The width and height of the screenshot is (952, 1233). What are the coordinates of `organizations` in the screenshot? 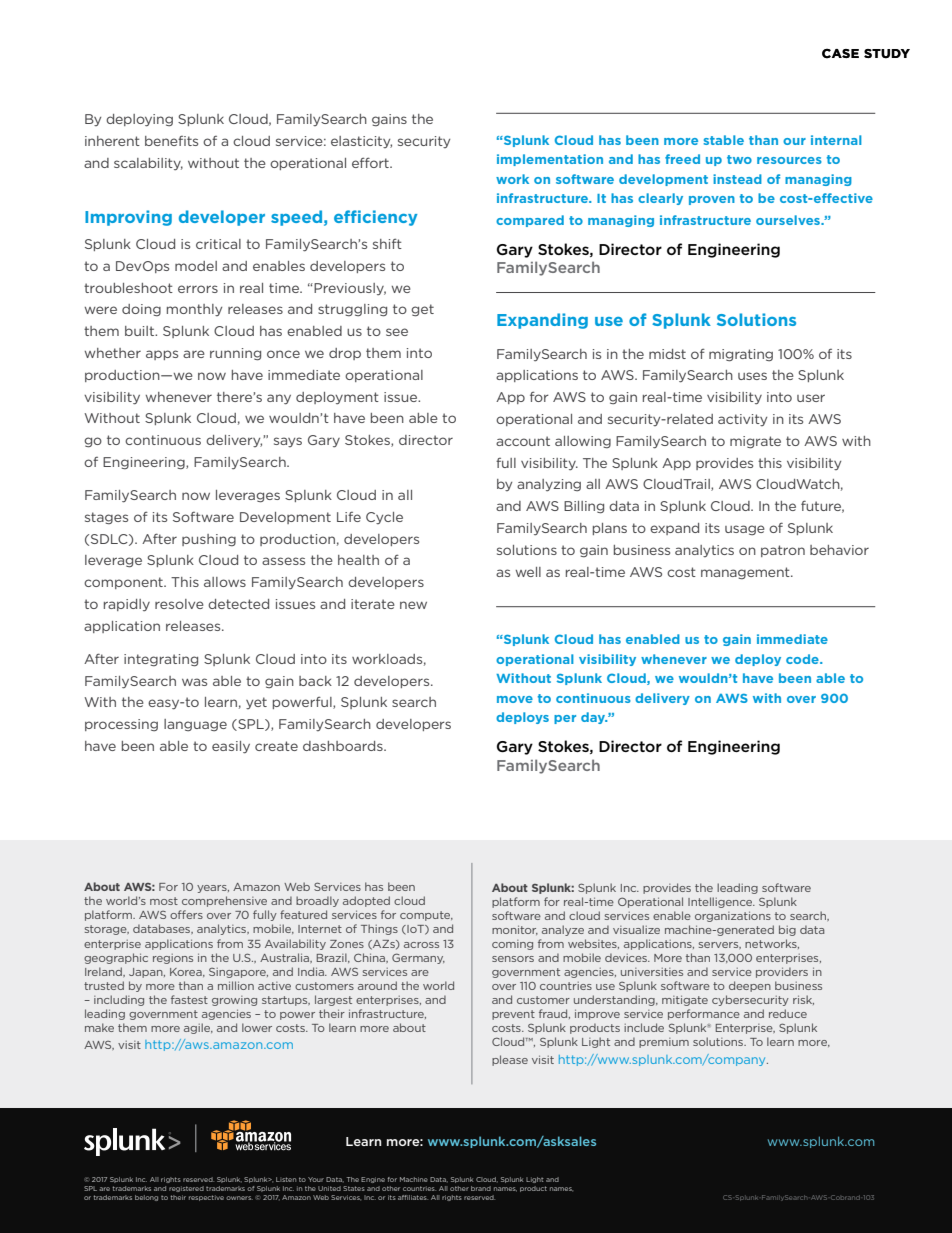 It's located at (733, 916).
